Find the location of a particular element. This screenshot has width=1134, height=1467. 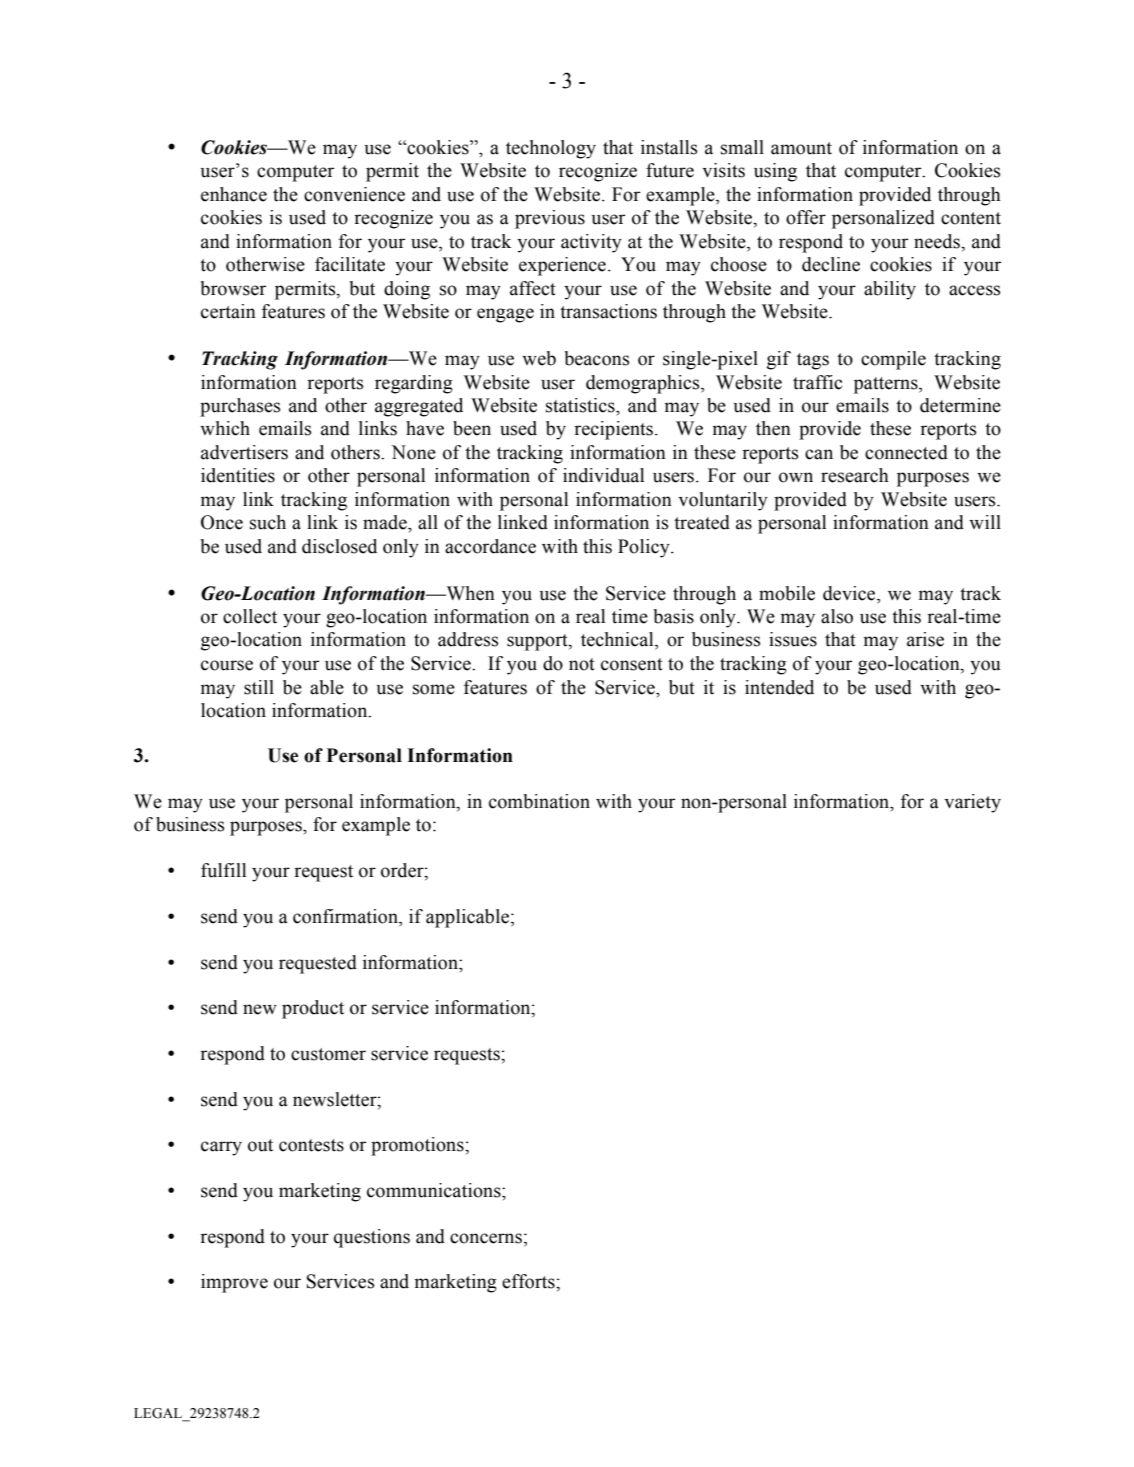

convenience is located at coordinates (354, 194).
